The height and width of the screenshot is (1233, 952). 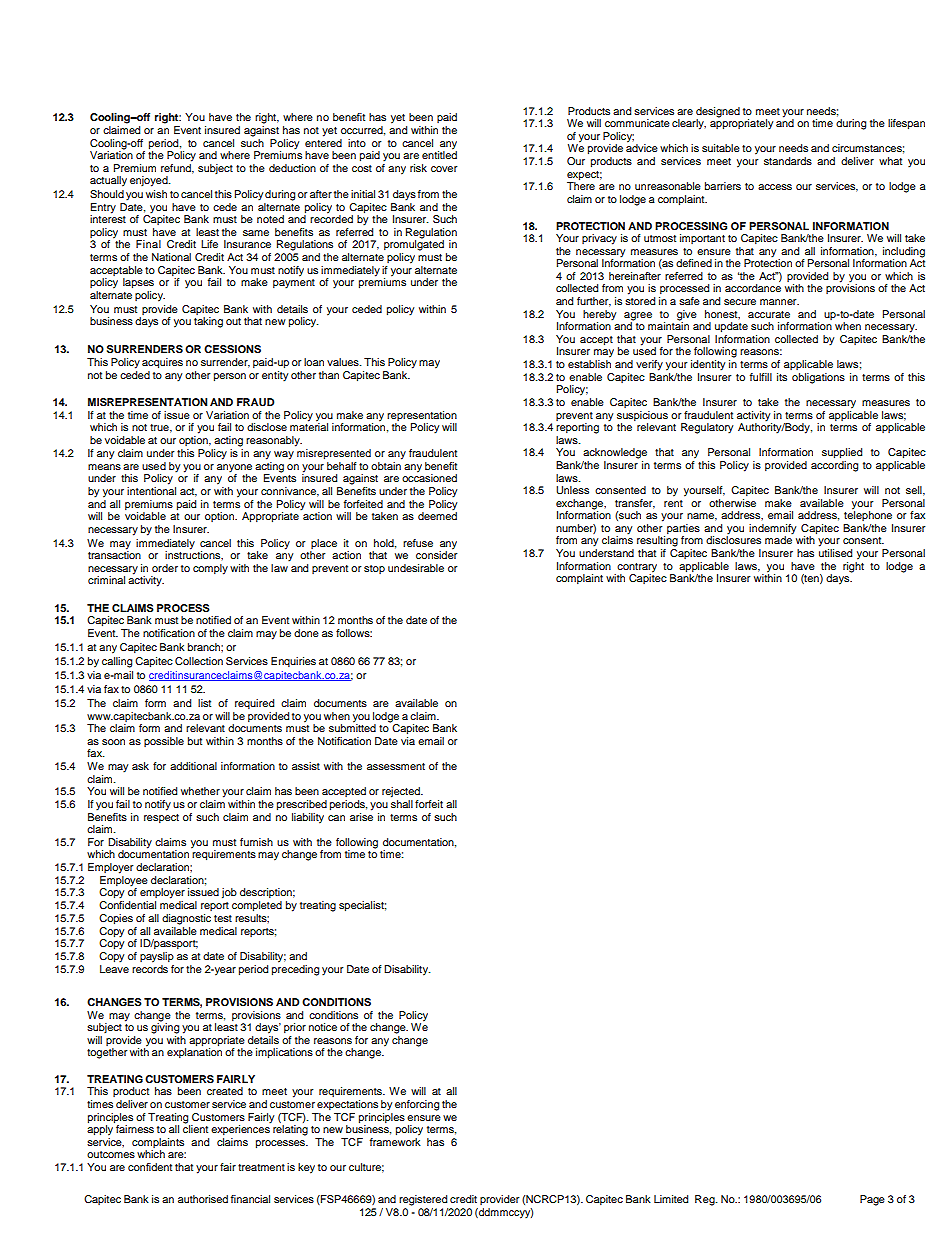 I want to click on Unless, so click(x=572, y=490).
